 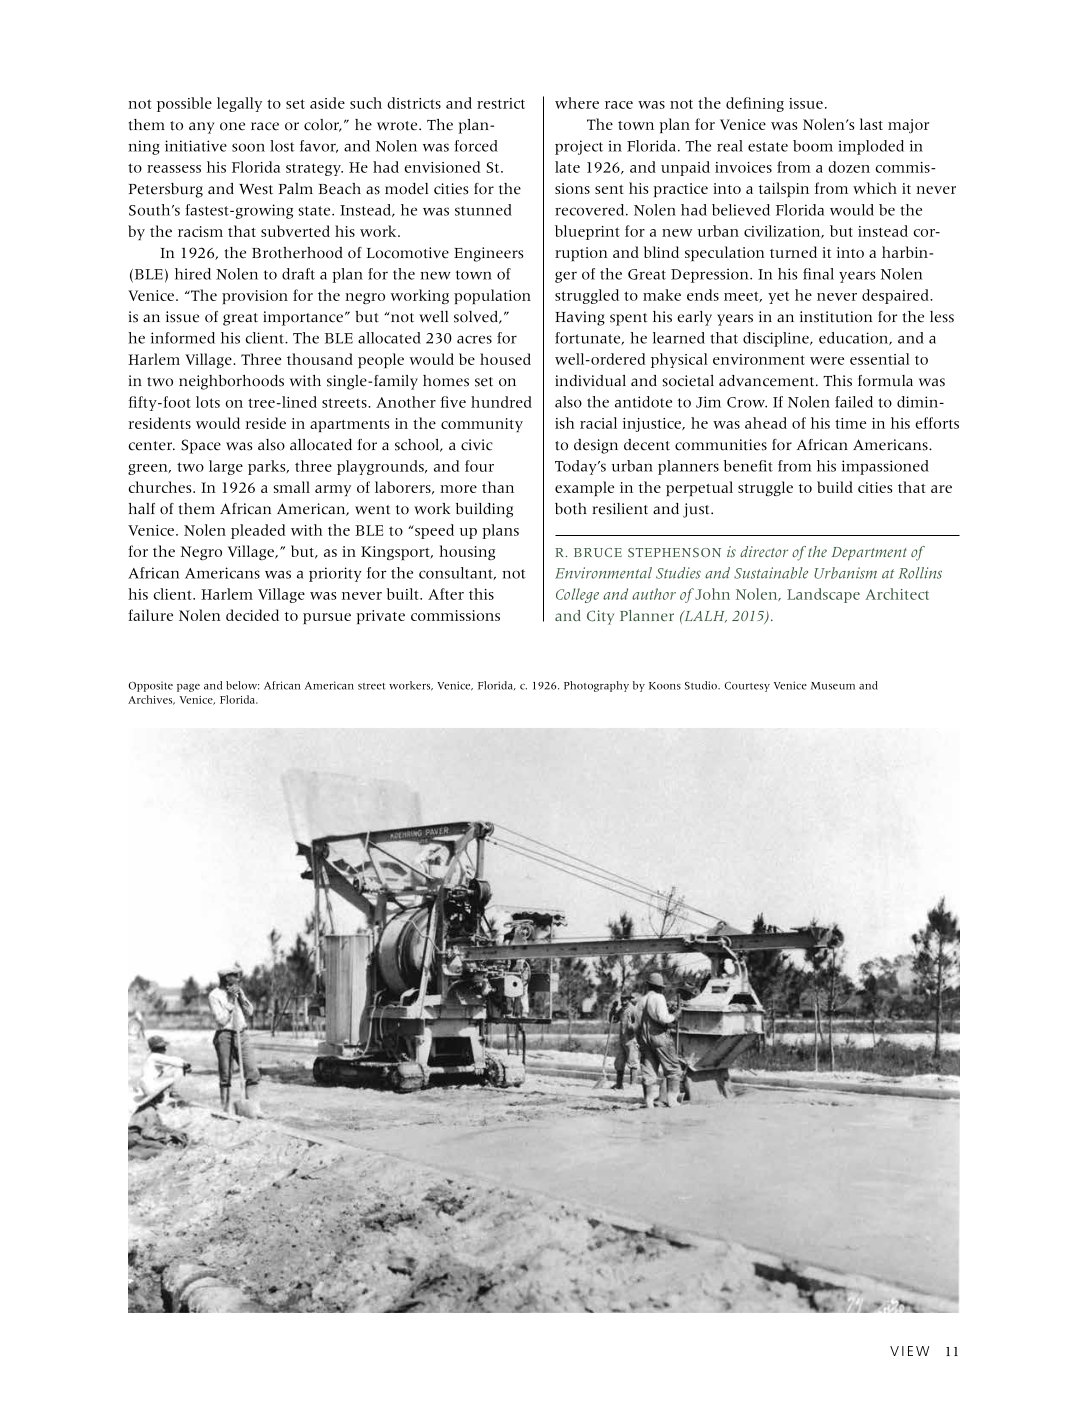 What do you see at coordinates (596, 686) in the screenshot?
I see `Photography` at bounding box center [596, 686].
